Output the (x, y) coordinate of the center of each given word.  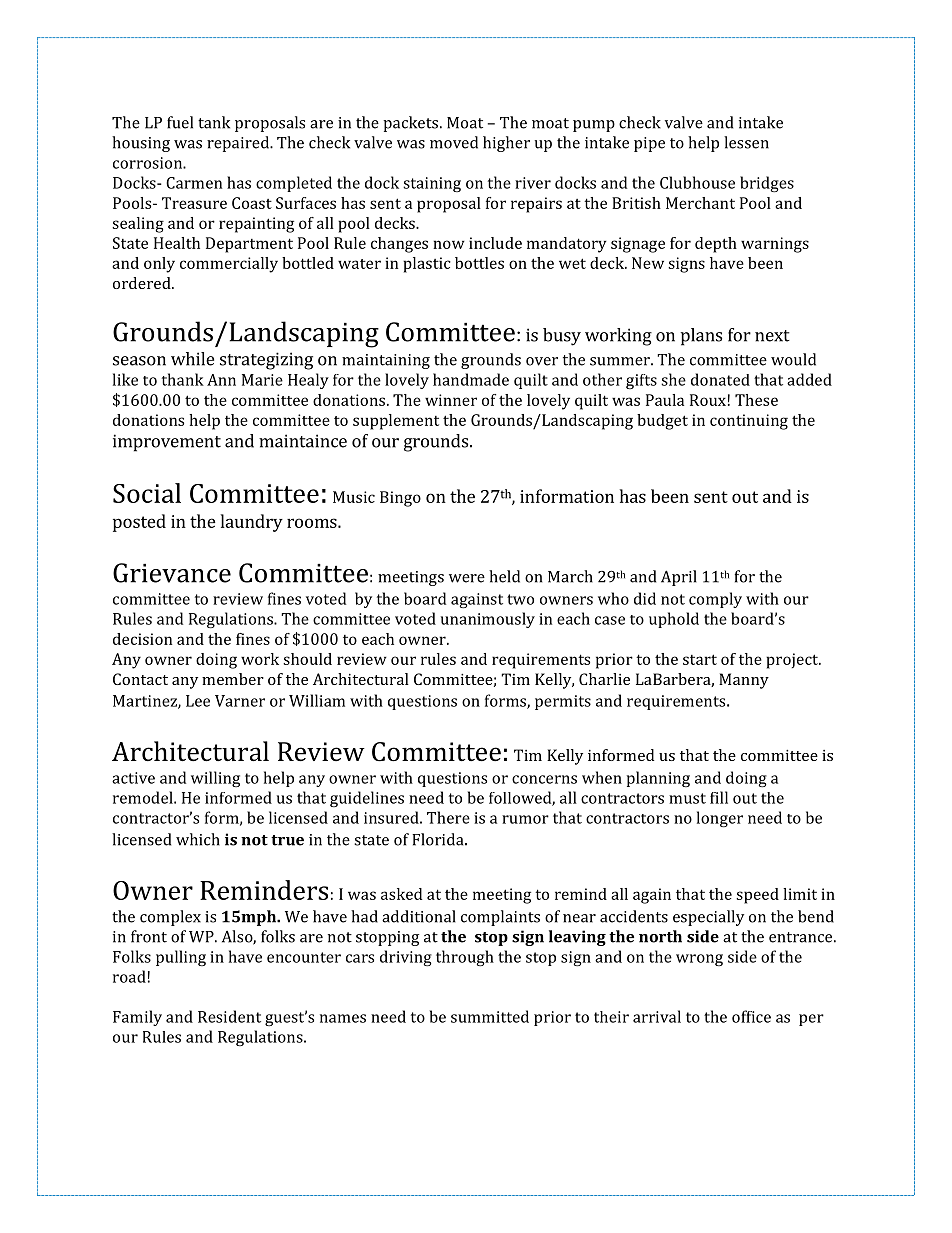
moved (454, 142)
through (465, 958)
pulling (181, 958)
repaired (239, 144)
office (751, 1016)
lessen (746, 142)
